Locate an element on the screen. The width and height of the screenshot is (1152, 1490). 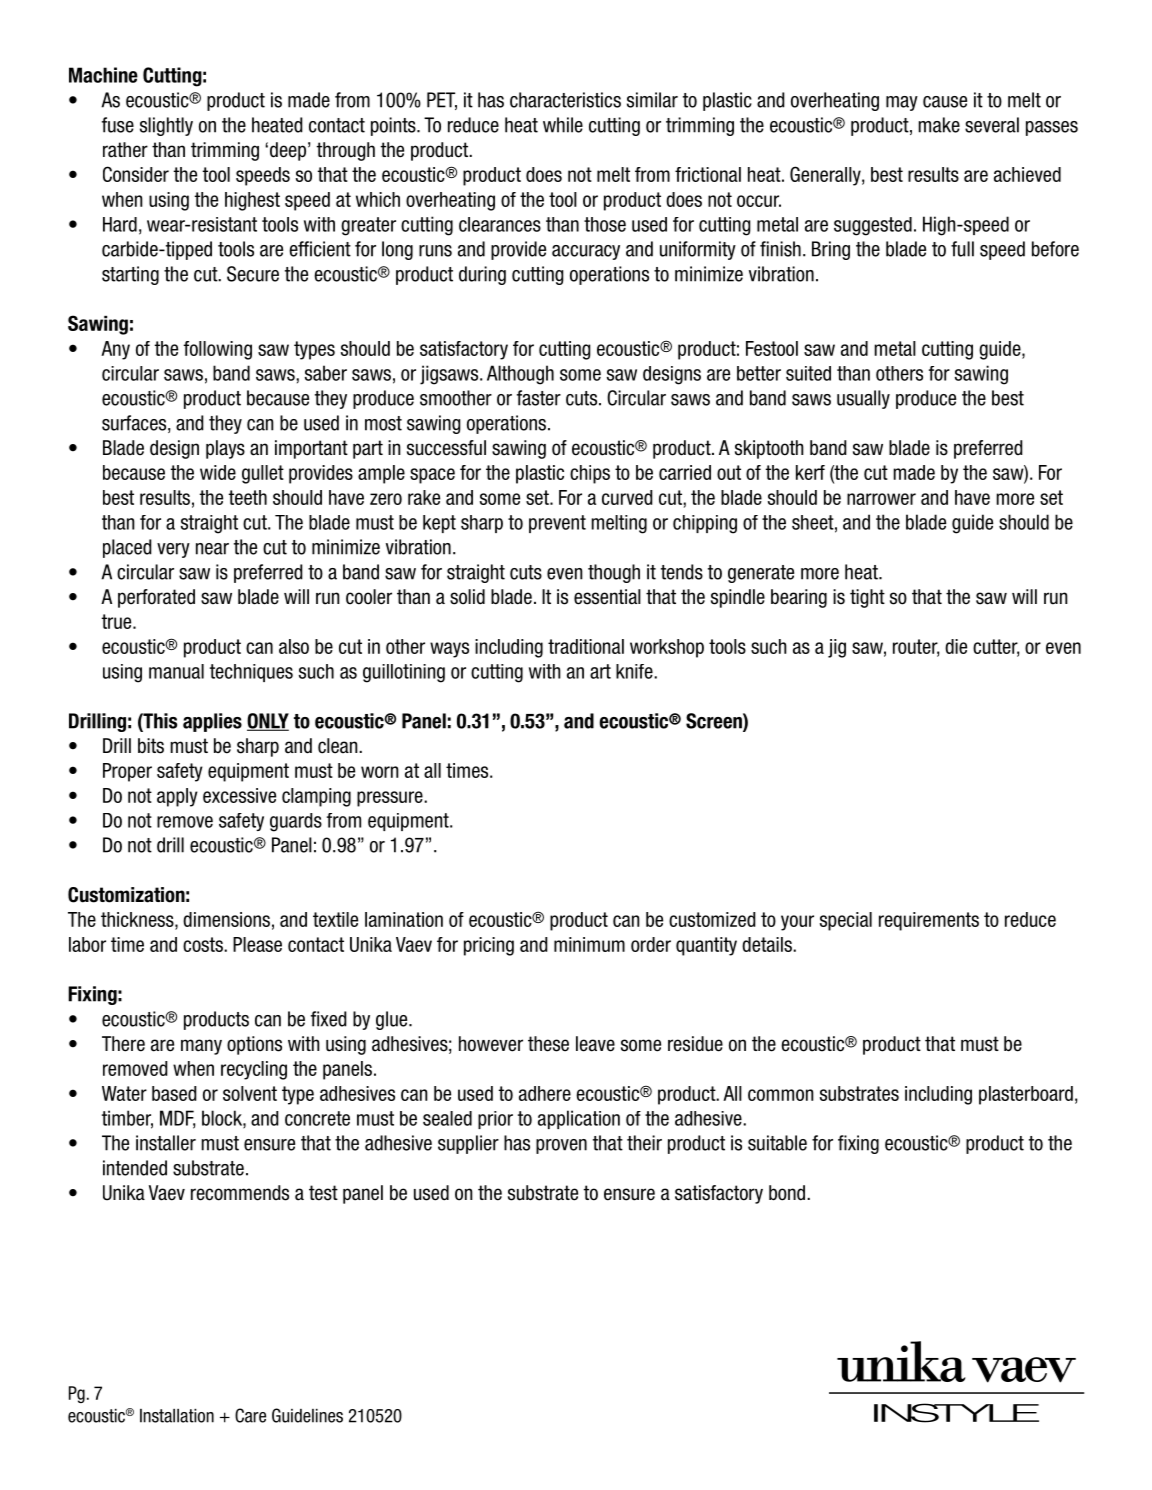
narrower is located at coordinates (881, 499).
